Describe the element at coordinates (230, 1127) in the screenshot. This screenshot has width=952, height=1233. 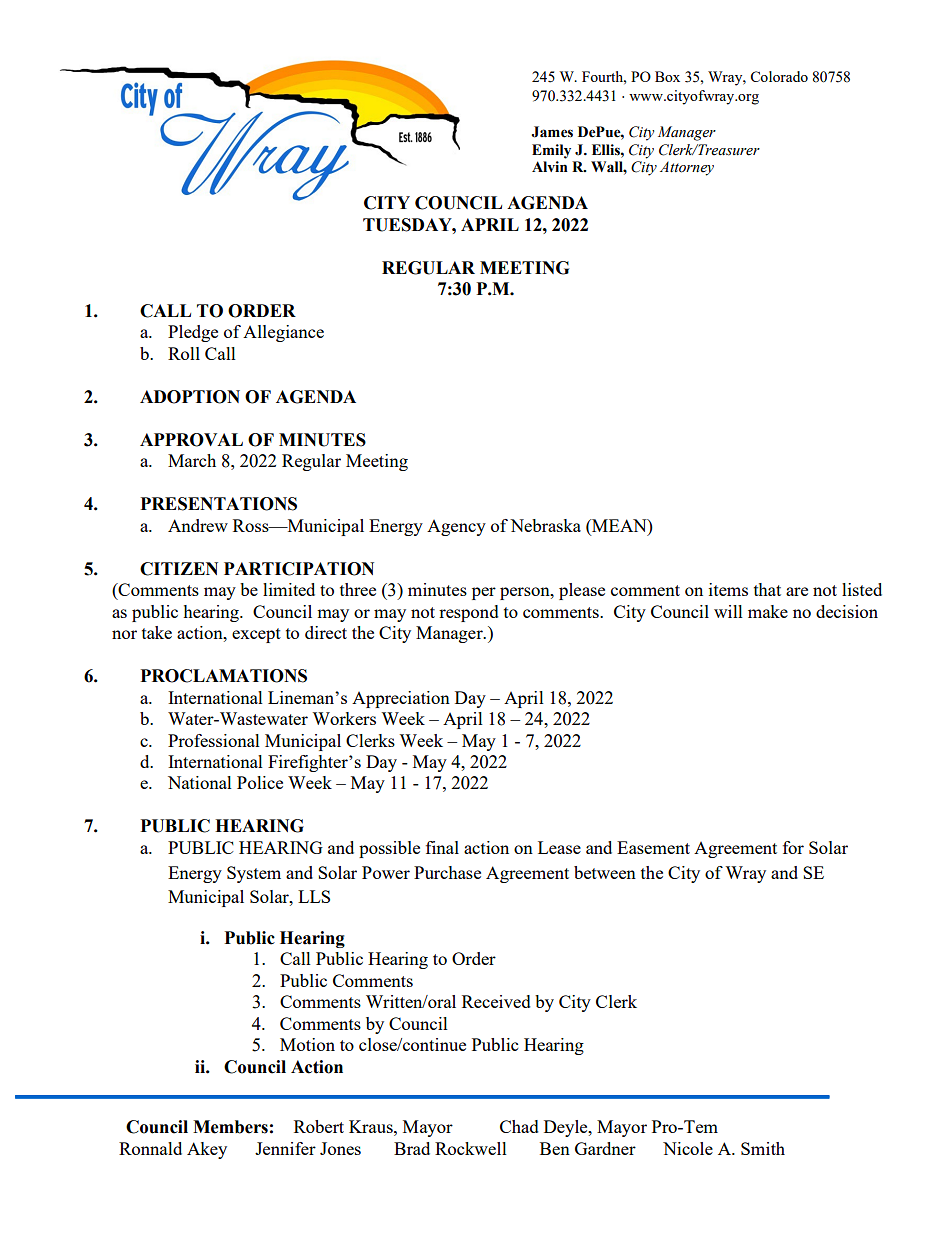
I see `Members` at that location.
